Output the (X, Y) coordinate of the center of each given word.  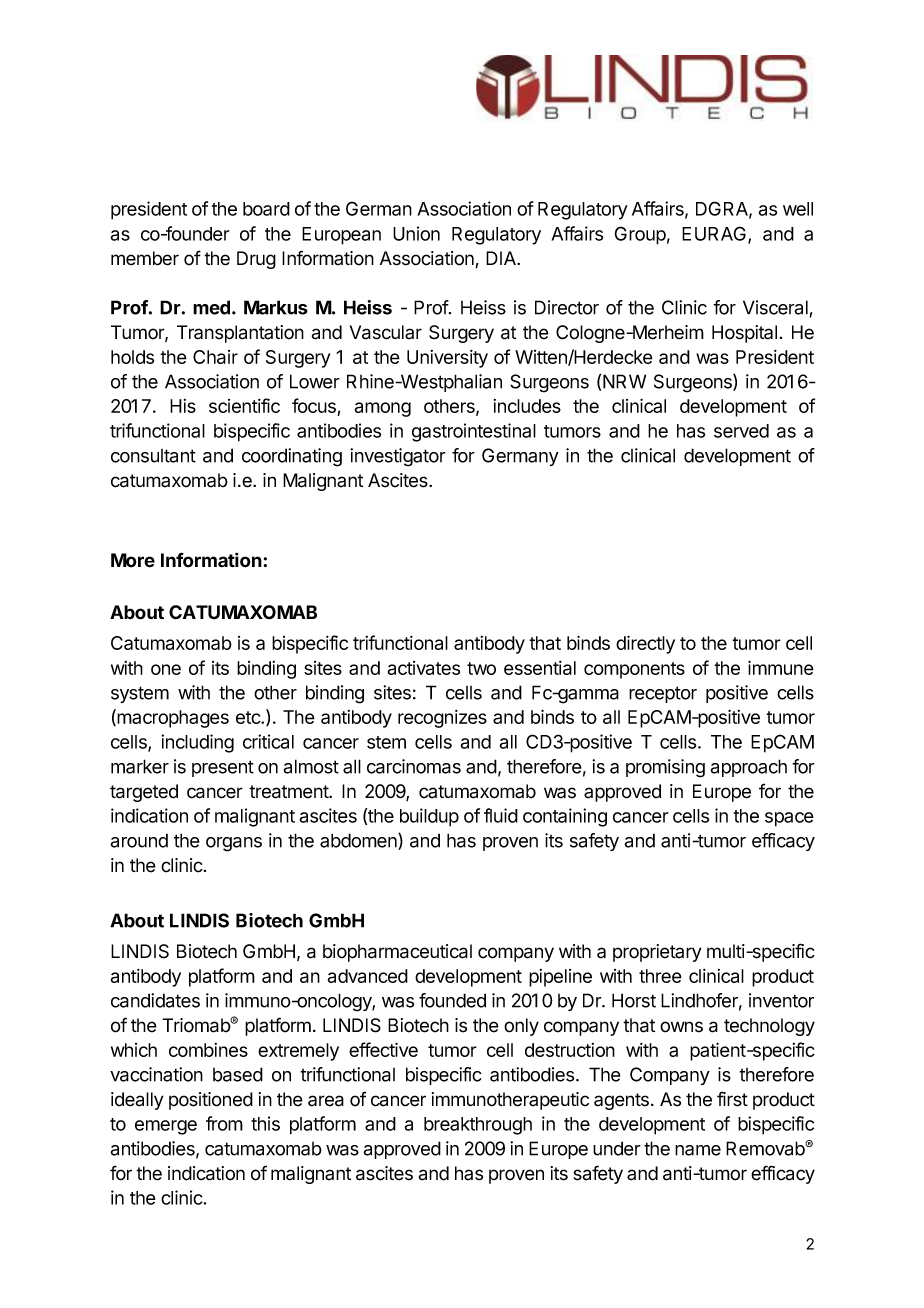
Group (640, 235)
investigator (398, 457)
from (224, 1123)
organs (234, 844)
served (741, 431)
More (133, 560)
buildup (429, 817)
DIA (502, 258)
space (789, 819)
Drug (256, 260)
